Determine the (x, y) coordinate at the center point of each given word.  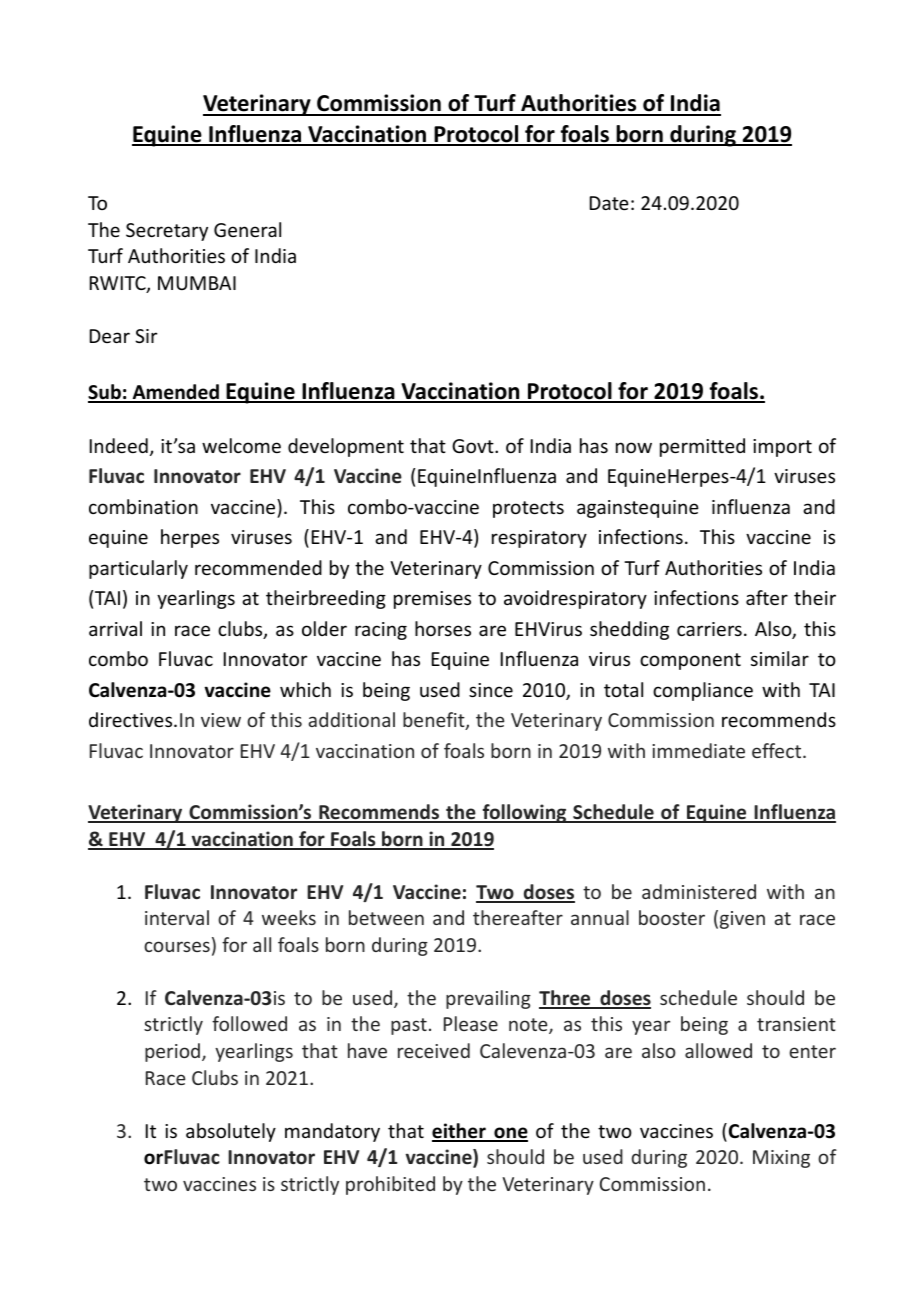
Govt (474, 446)
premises (432, 600)
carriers (709, 629)
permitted (702, 447)
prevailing (488, 999)
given (742, 920)
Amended (175, 393)
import (782, 448)
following (524, 813)
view (221, 720)
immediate (698, 750)
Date (609, 203)
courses (177, 946)
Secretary (167, 232)
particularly (138, 569)
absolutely (231, 1132)
